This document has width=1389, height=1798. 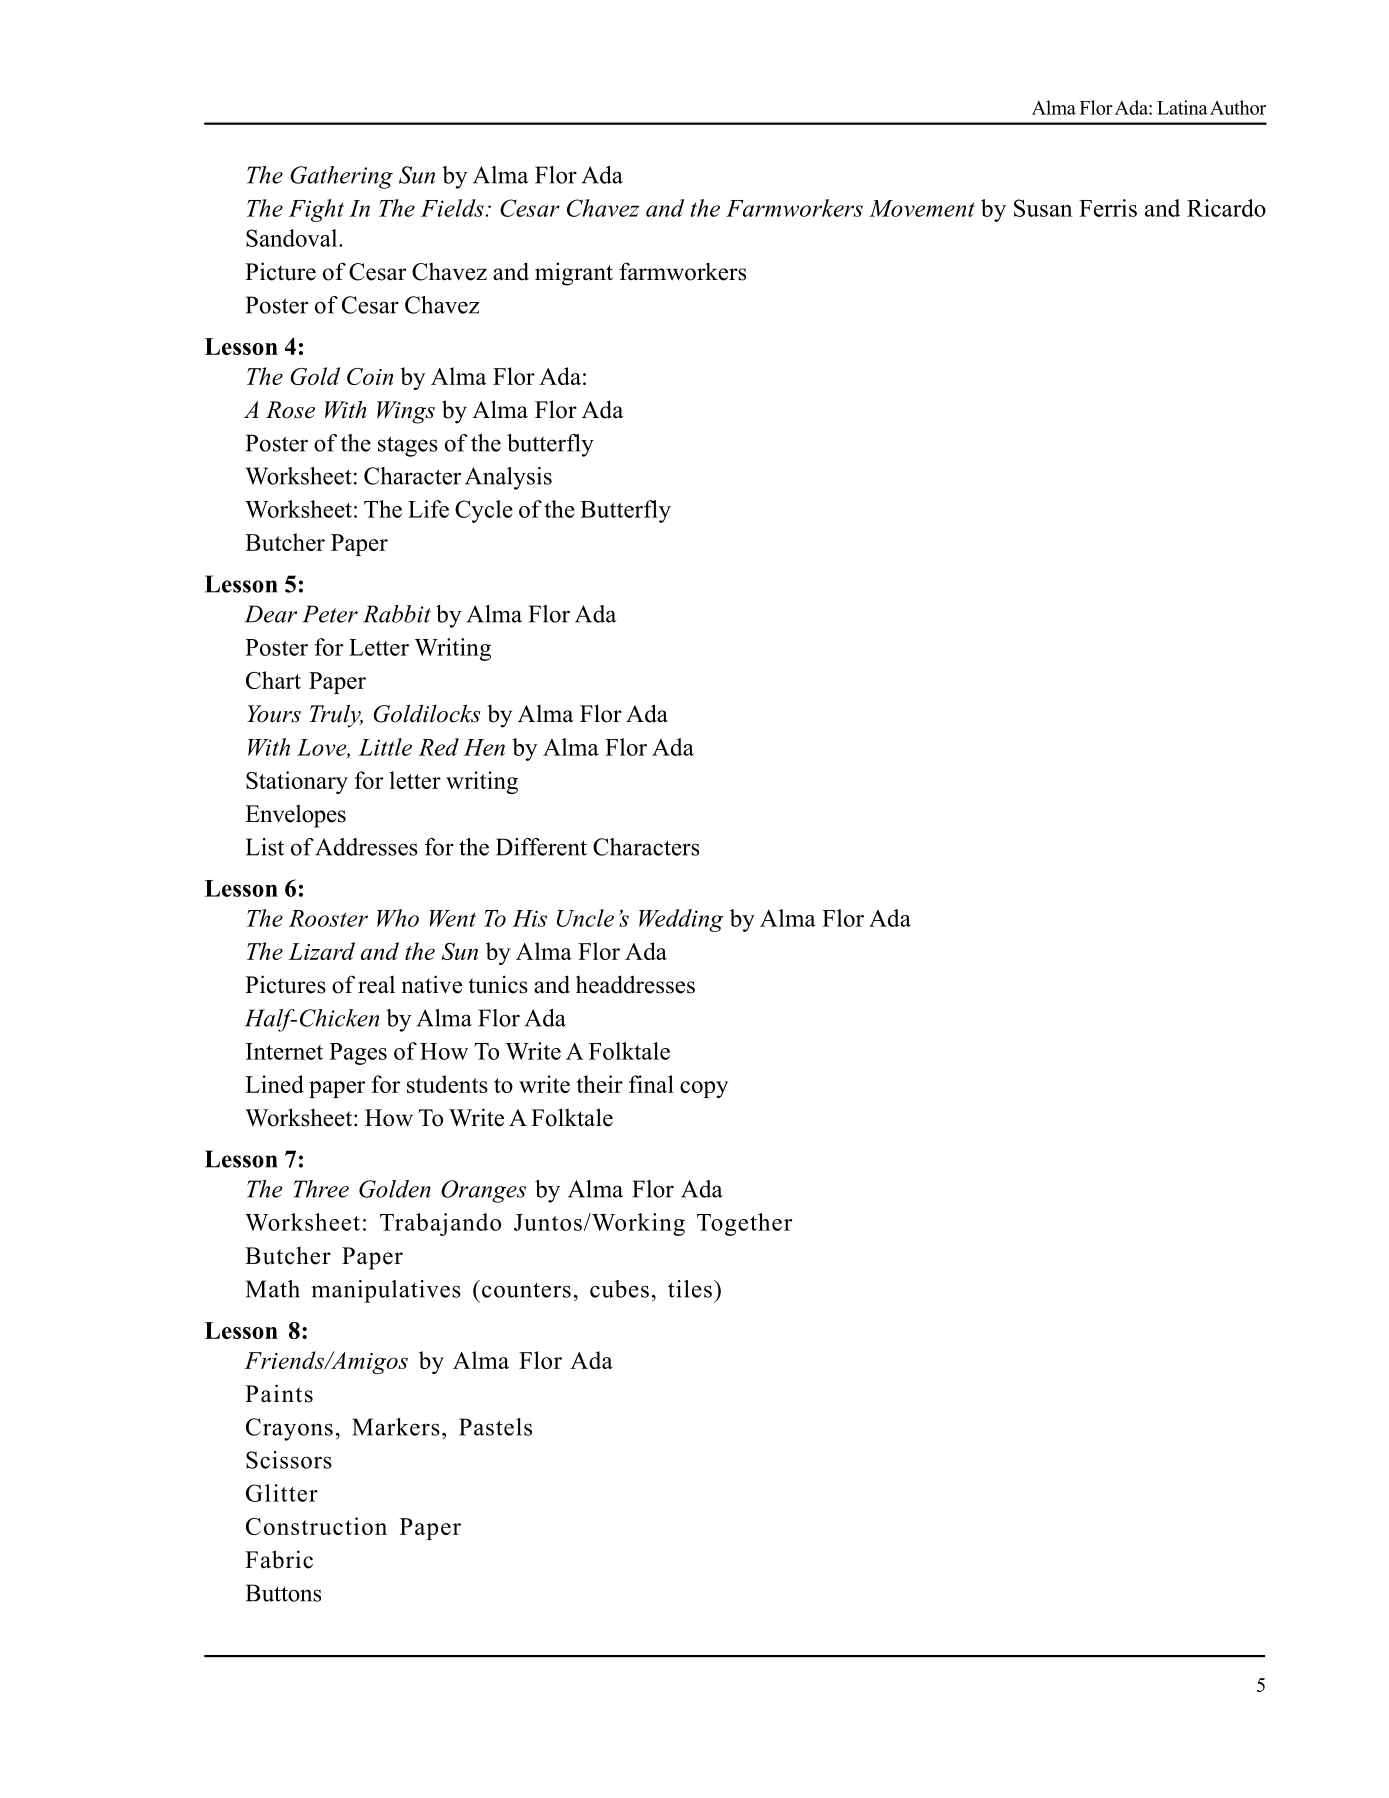 What do you see at coordinates (681, 920) in the document?
I see `Wedding` at bounding box center [681, 920].
